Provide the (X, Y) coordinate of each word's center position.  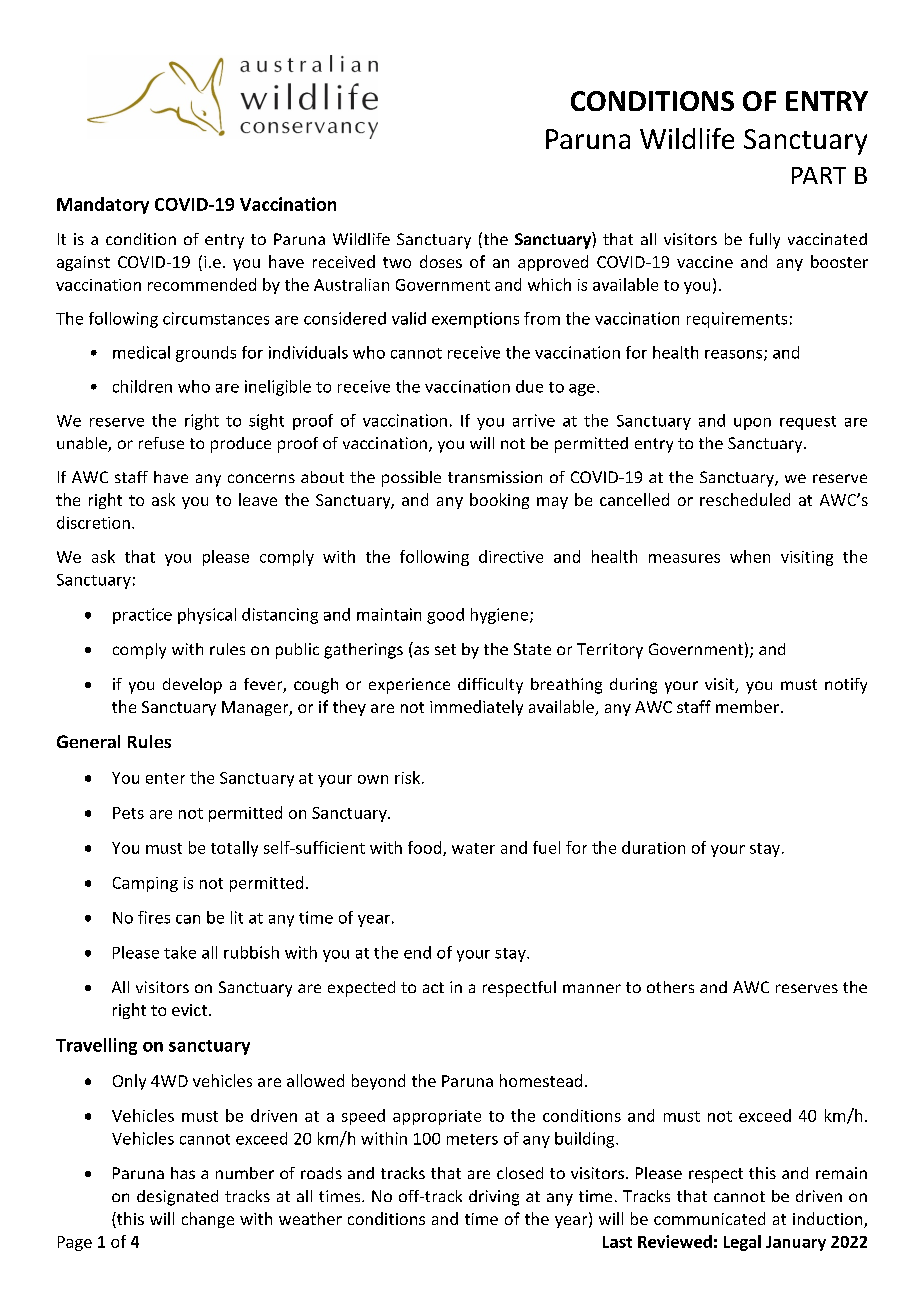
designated (177, 1198)
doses (441, 261)
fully (764, 241)
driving (494, 1198)
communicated (709, 1218)
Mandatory (103, 205)
